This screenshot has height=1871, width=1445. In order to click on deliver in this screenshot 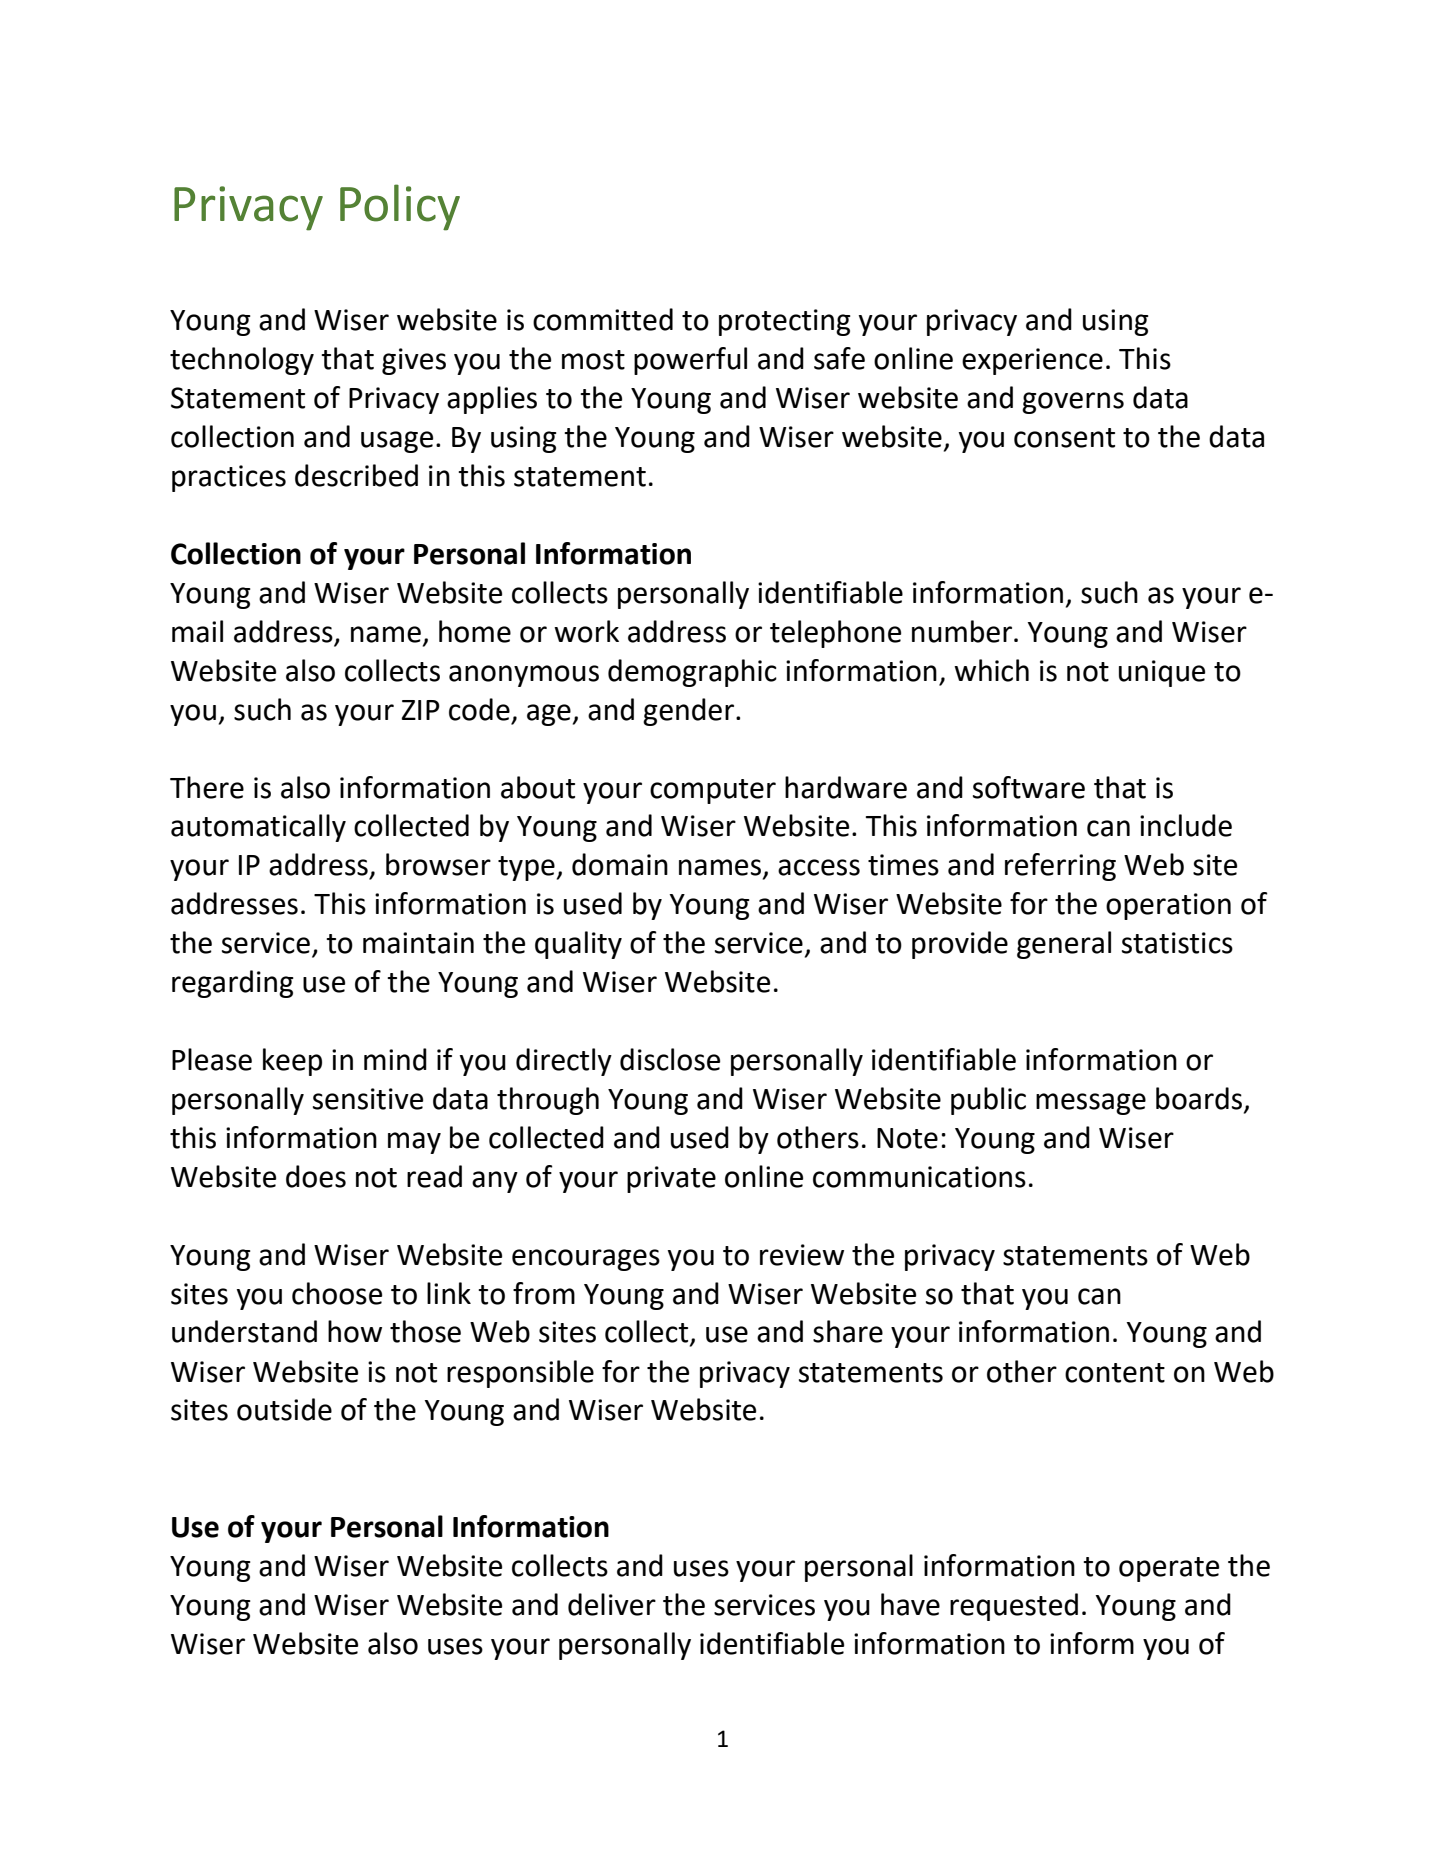, I will do `click(612, 1604)`.
